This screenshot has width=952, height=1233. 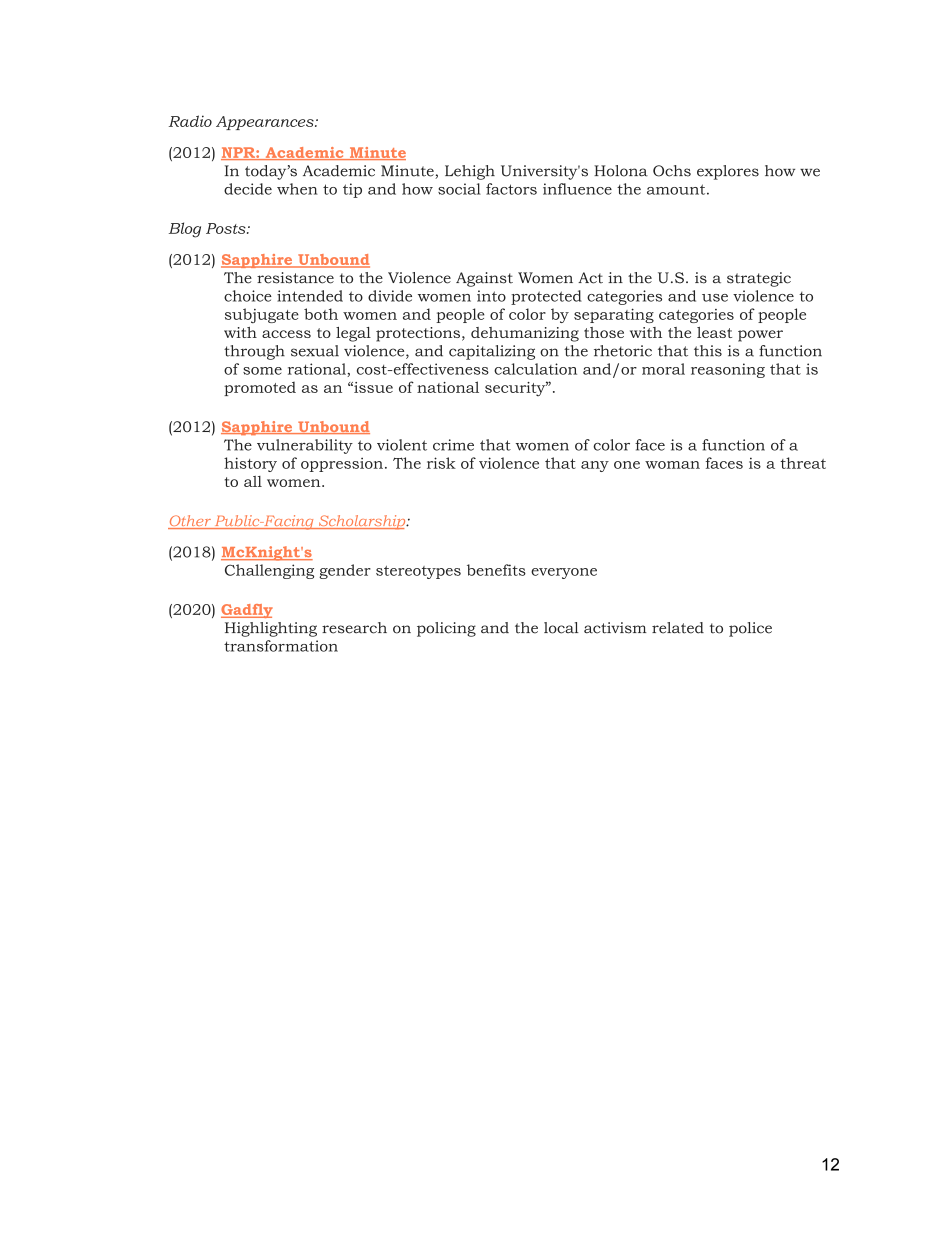 What do you see at coordinates (266, 123) in the screenshot?
I see `Appearances` at bounding box center [266, 123].
